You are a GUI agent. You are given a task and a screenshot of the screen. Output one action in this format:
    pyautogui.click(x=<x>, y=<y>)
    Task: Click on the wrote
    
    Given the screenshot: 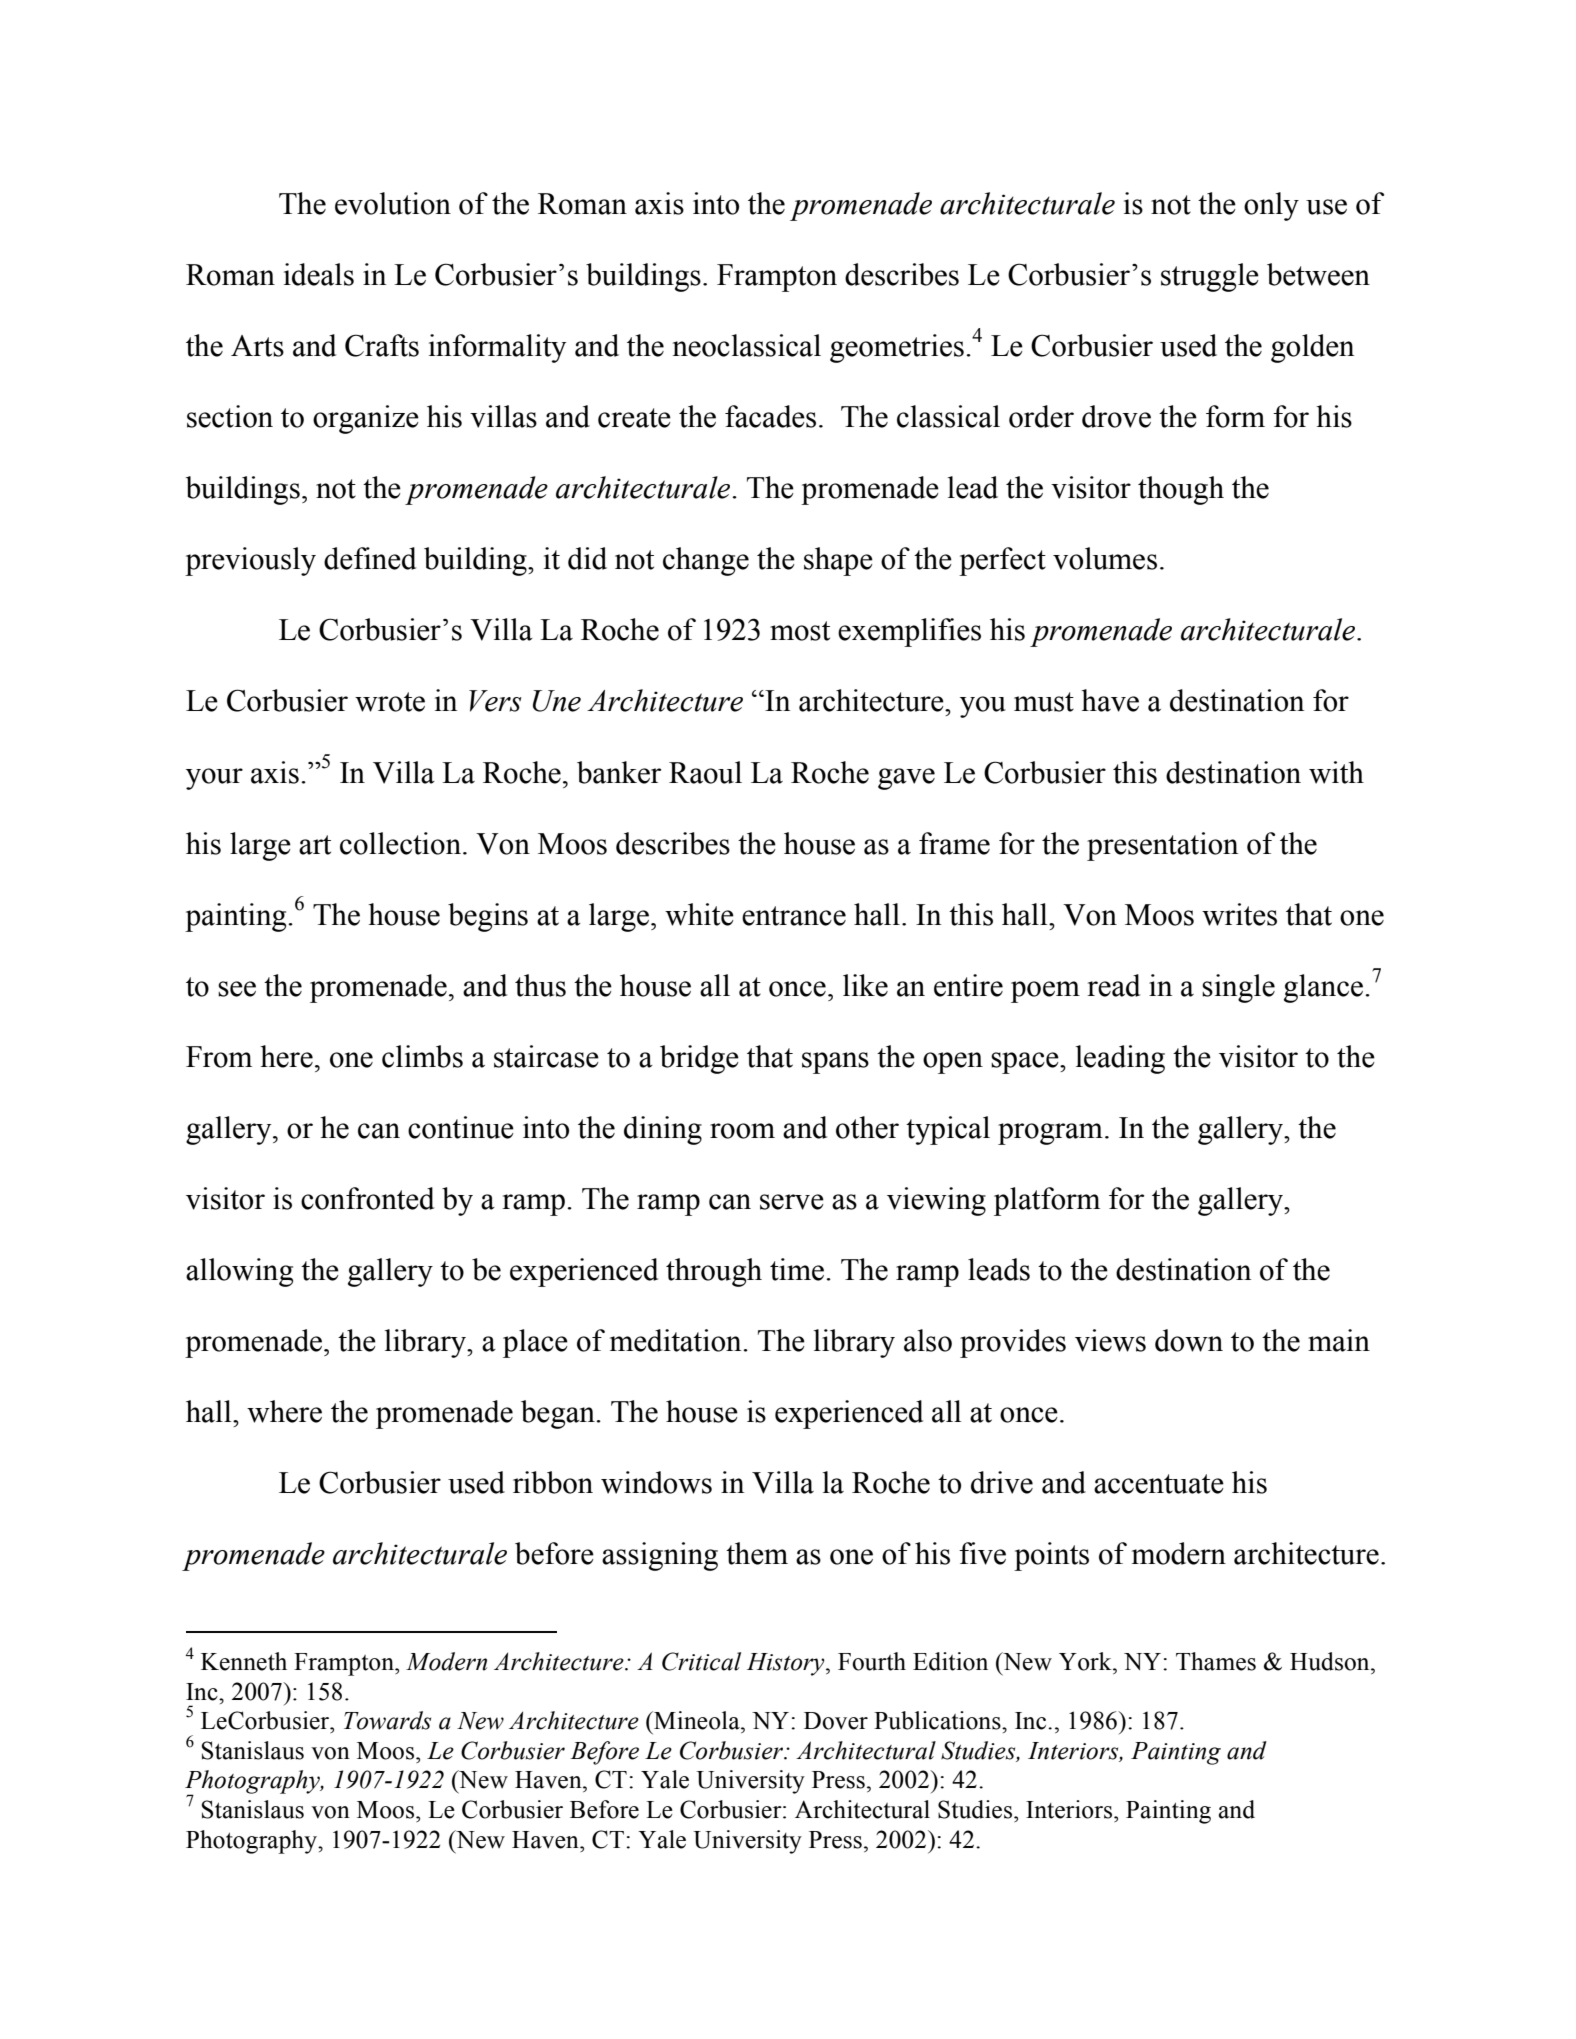 What is the action you would take?
    pyautogui.click(x=390, y=702)
